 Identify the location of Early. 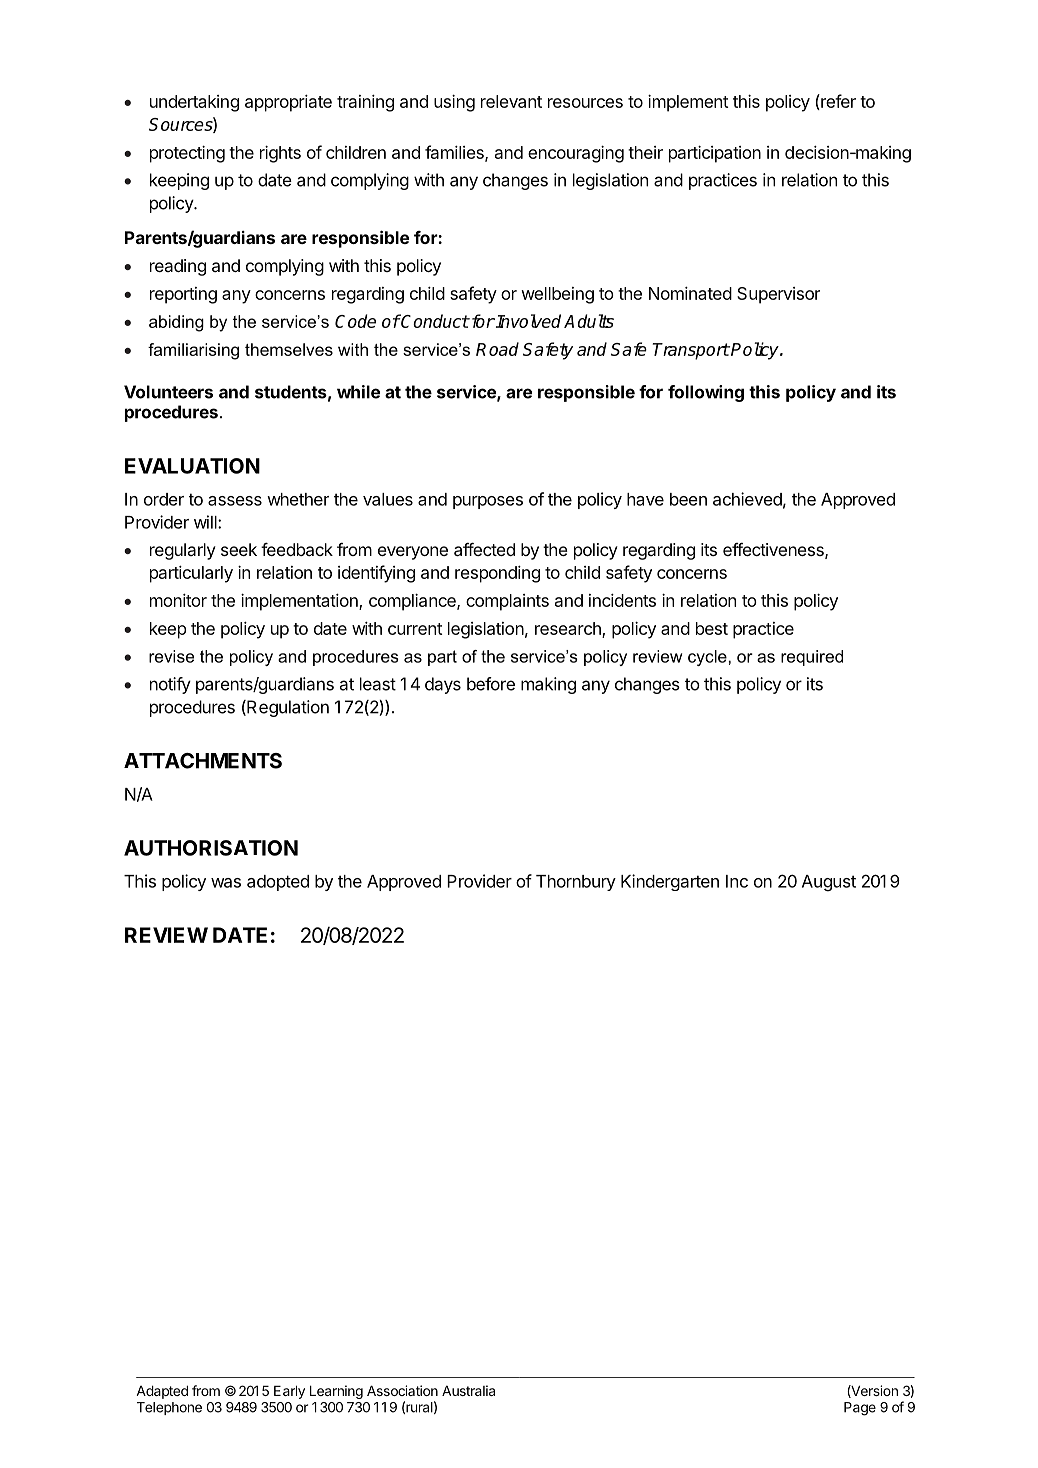
(289, 1392).
